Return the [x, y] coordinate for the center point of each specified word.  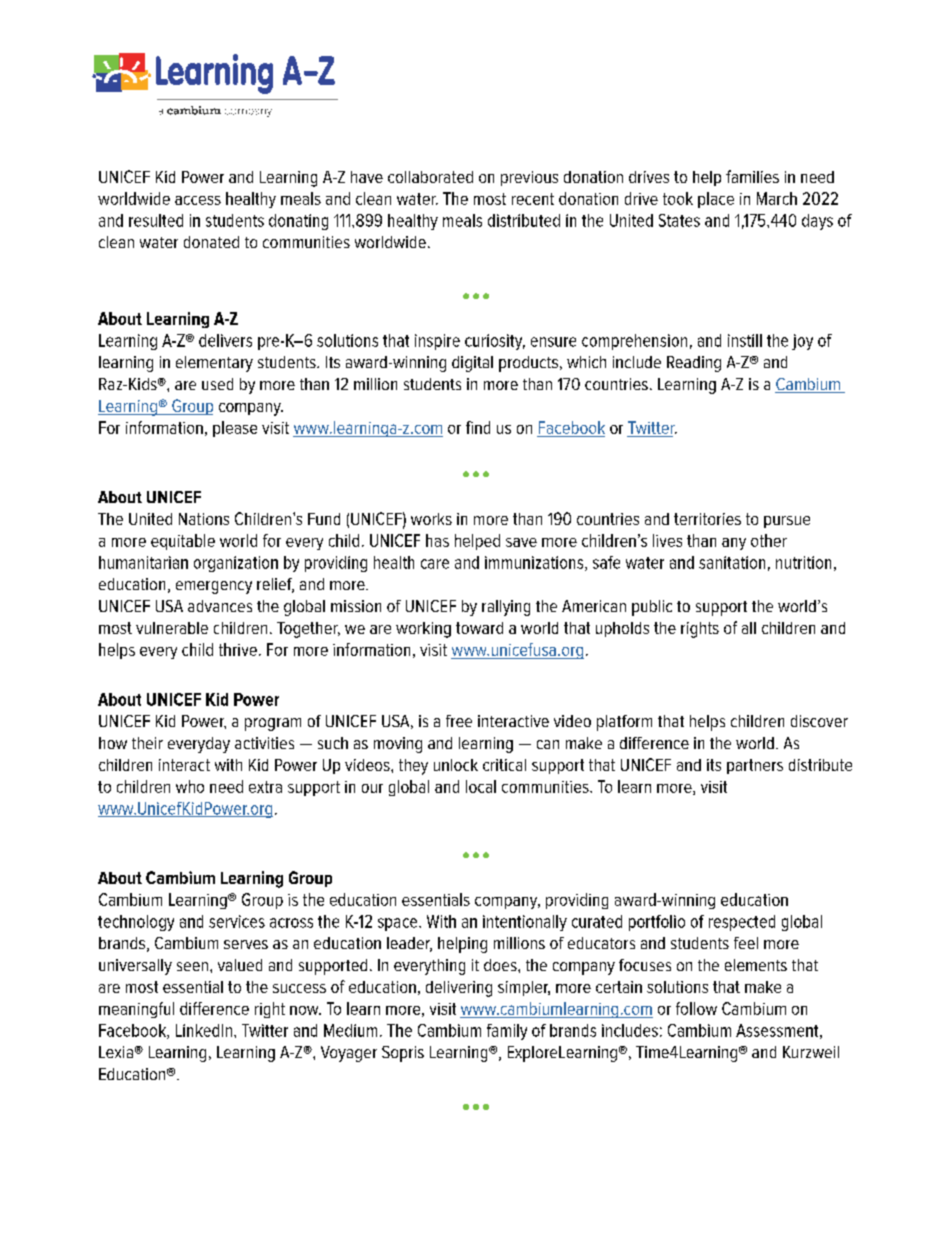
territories [707, 519]
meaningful [136, 1010]
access [198, 200]
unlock [456, 765]
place [716, 200]
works [431, 519]
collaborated [430, 177]
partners [755, 766]
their [147, 743]
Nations [204, 519]
